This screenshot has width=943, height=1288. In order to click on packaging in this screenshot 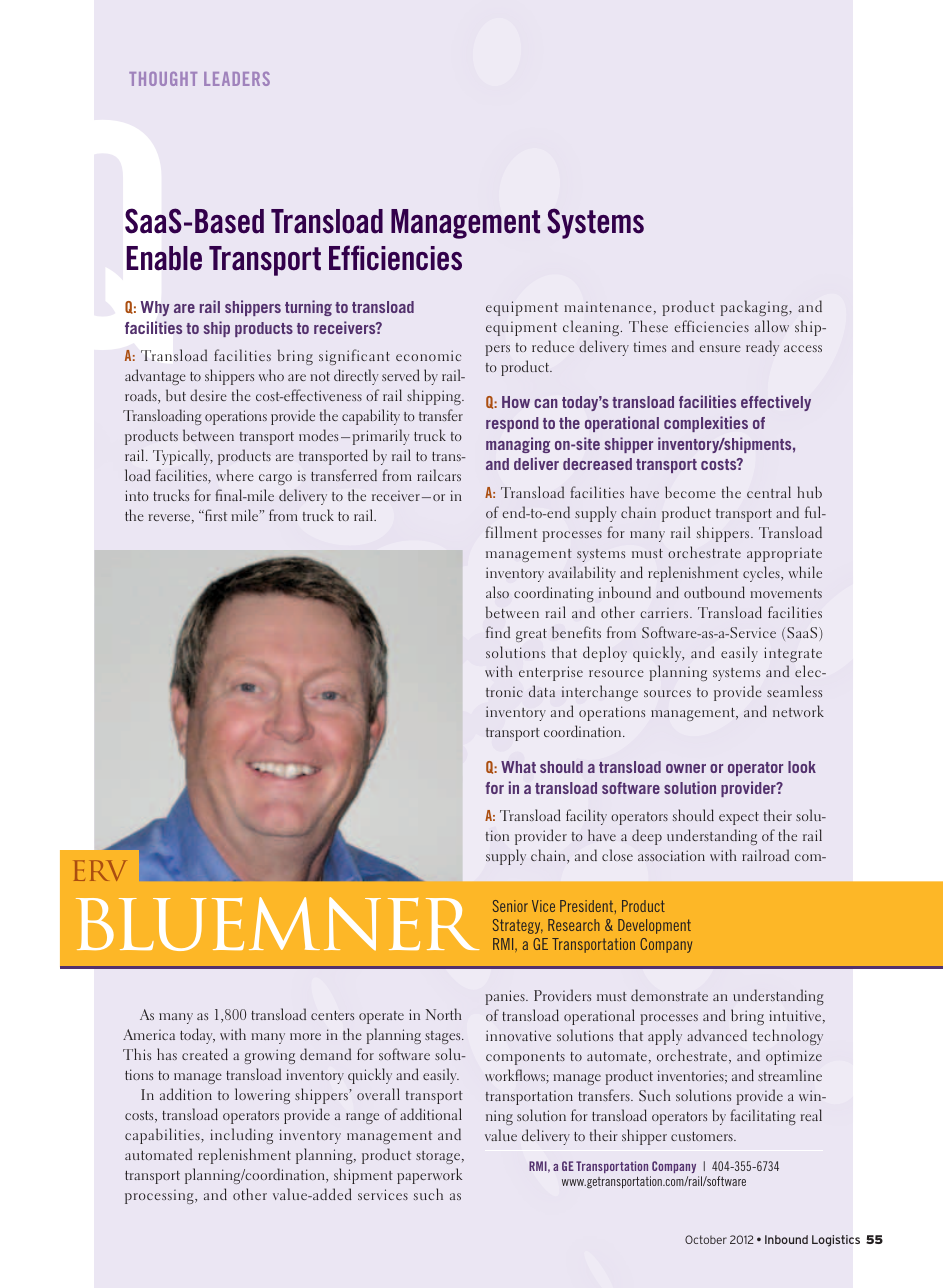, I will do `click(755, 308)`.
